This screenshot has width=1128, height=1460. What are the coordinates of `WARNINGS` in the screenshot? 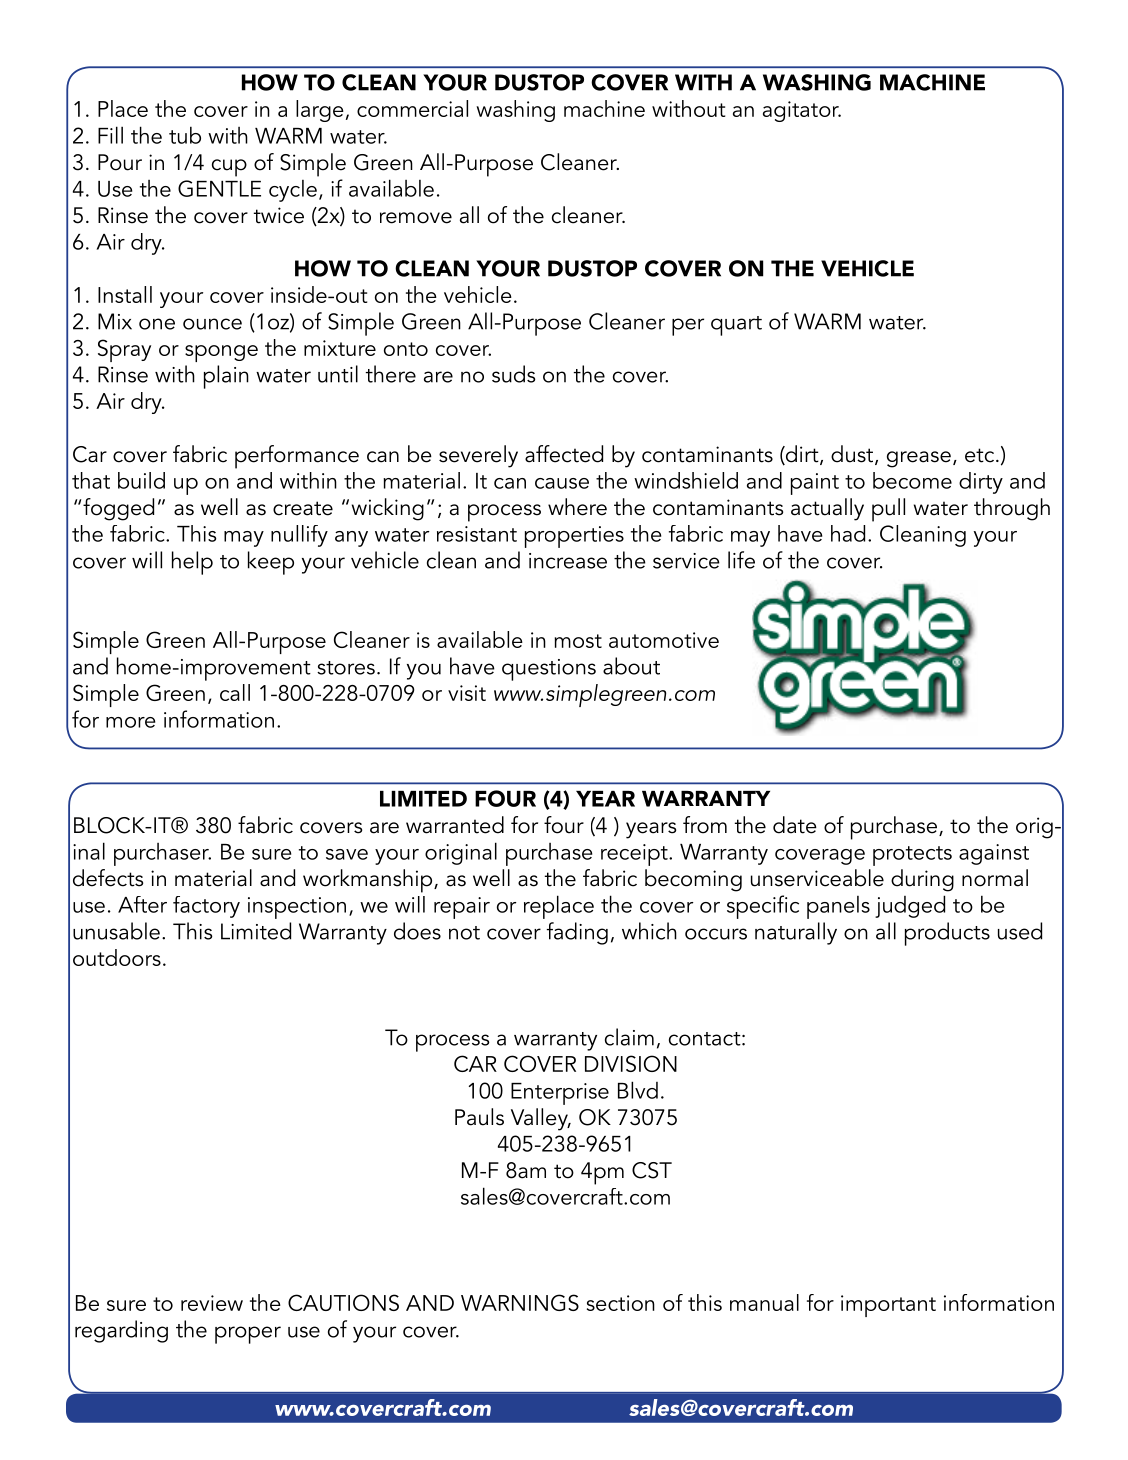 It's located at (520, 1302).
